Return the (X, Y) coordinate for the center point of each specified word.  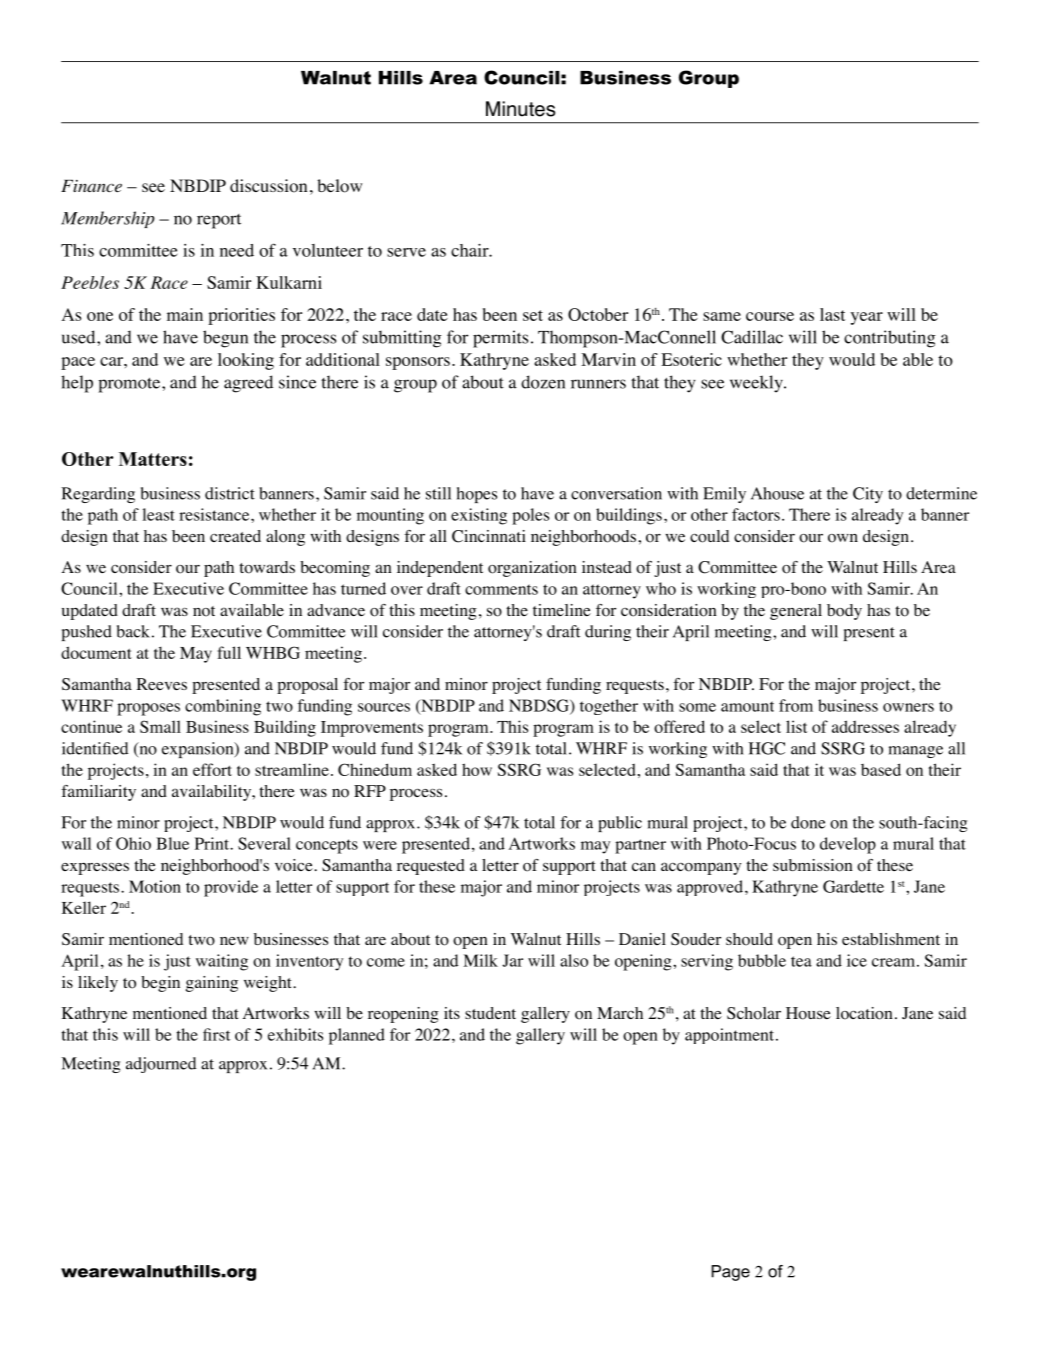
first (216, 1034)
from (796, 705)
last (832, 314)
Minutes (520, 109)
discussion (268, 186)
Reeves (161, 684)
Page (731, 1273)
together (609, 707)
